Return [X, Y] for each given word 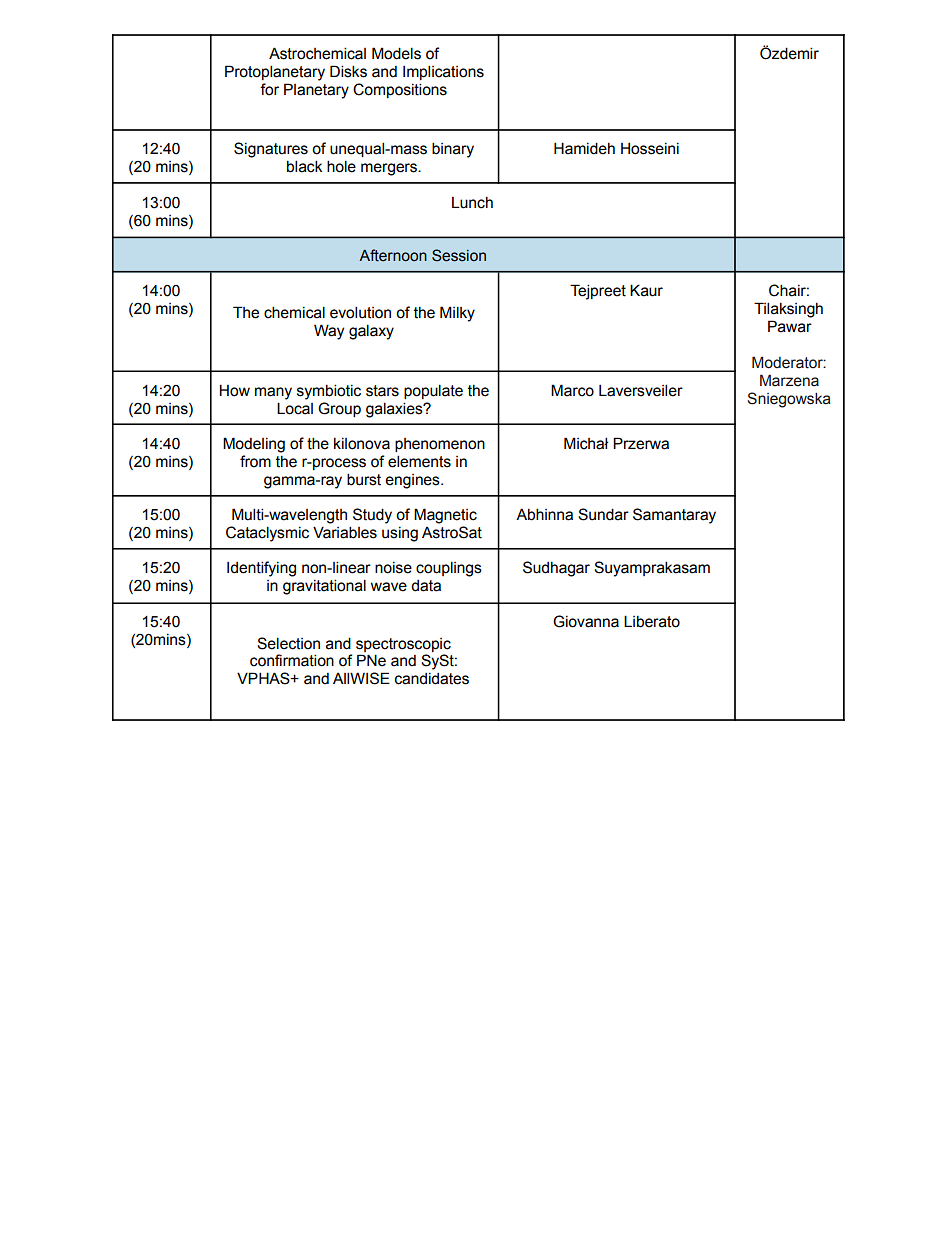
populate [433, 391]
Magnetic [445, 516]
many [273, 393]
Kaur [646, 290]
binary [453, 150]
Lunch [472, 203]
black [305, 166]
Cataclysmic [267, 534]
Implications [443, 72]
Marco [572, 390]
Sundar [603, 514]
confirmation [292, 660]
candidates [432, 679]
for [269, 89]
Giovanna [586, 621]
